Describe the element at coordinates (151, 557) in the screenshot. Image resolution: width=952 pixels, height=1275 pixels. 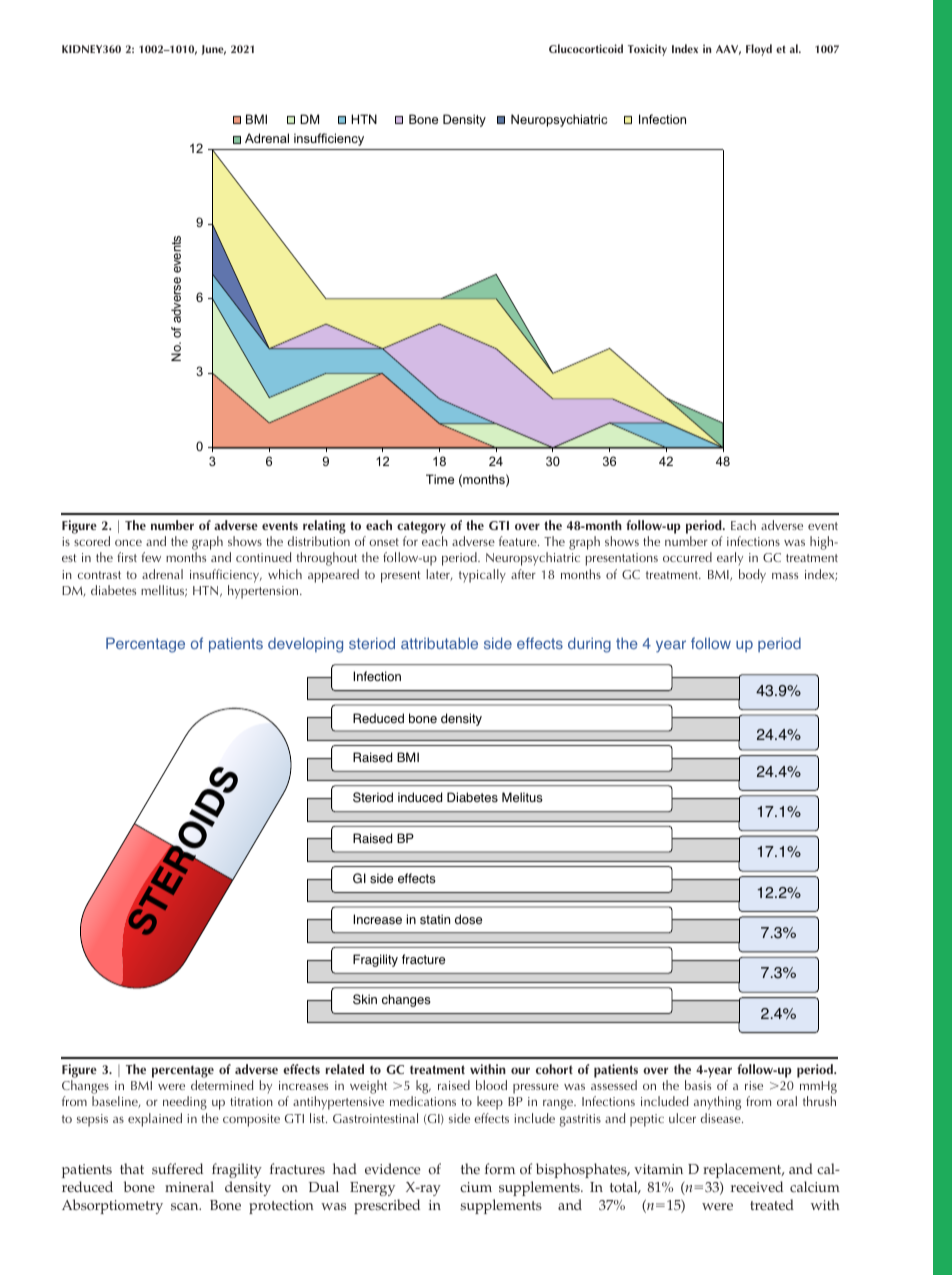
I see `few` at that location.
